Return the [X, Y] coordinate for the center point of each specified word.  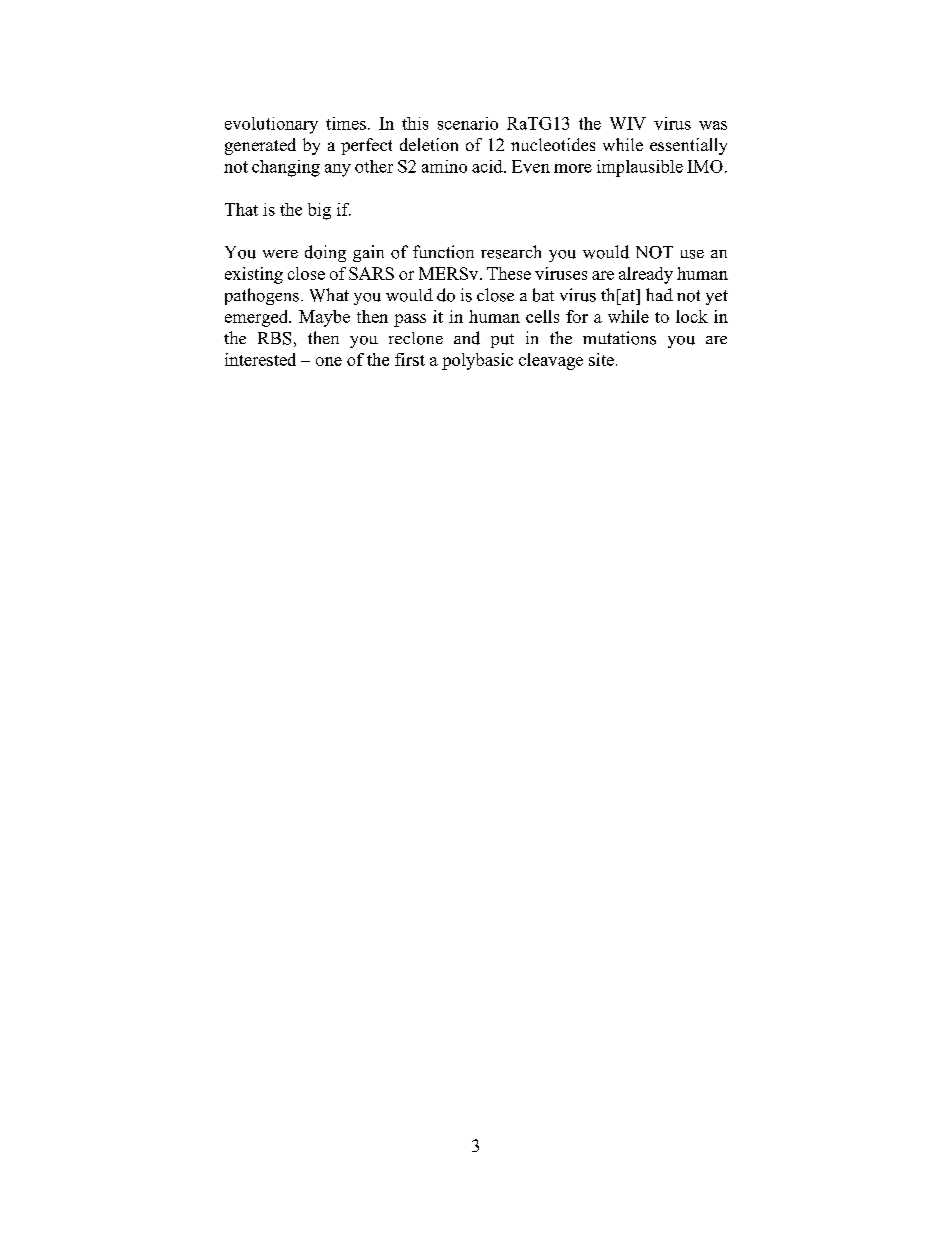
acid [488, 166]
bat [543, 295]
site [601, 359]
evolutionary [271, 125]
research [511, 252]
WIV [628, 123]
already [646, 275]
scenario [468, 123]
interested [260, 359]
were [280, 254]
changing [286, 168]
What [329, 295]
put [502, 341]
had [659, 294]
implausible [640, 168]
